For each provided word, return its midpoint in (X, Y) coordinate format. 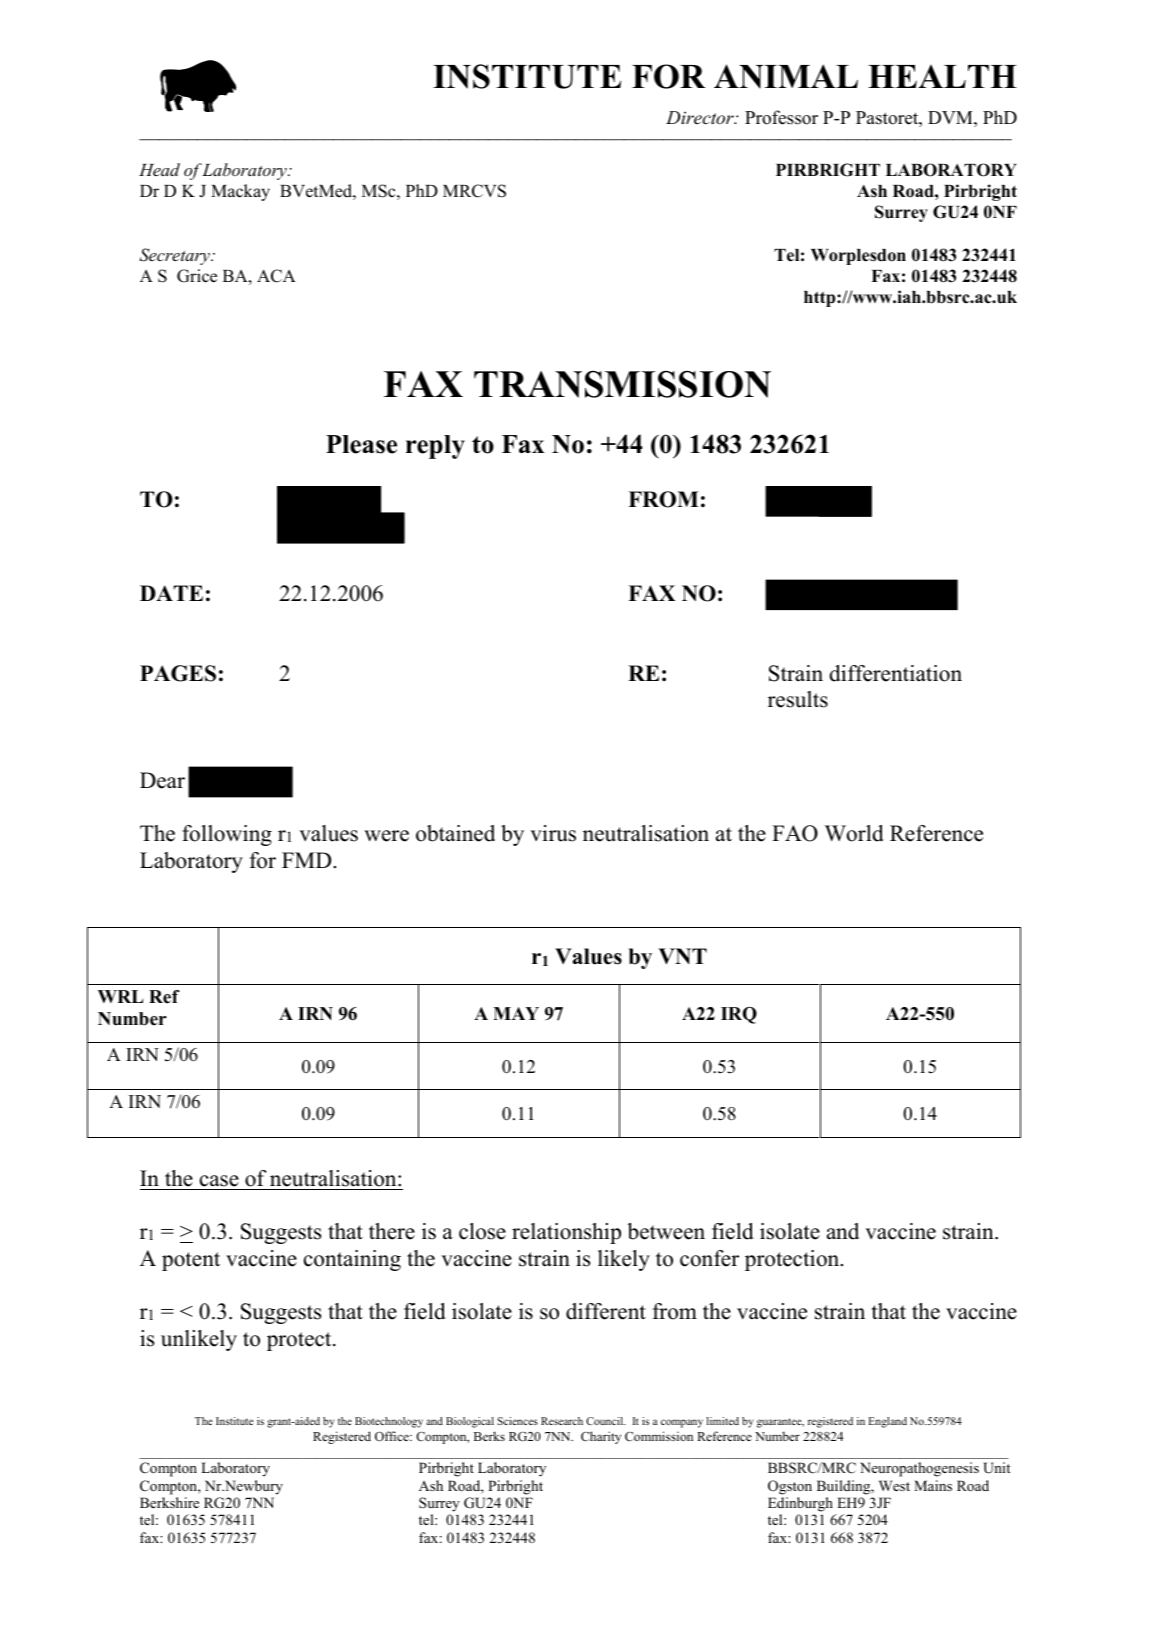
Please (361, 444)
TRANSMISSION (622, 384)
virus (553, 833)
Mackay (240, 192)
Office (393, 1436)
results (798, 699)
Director (701, 117)
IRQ (739, 1015)
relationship (566, 1233)
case (219, 1181)
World (854, 833)
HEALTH (942, 76)
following (227, 835)
